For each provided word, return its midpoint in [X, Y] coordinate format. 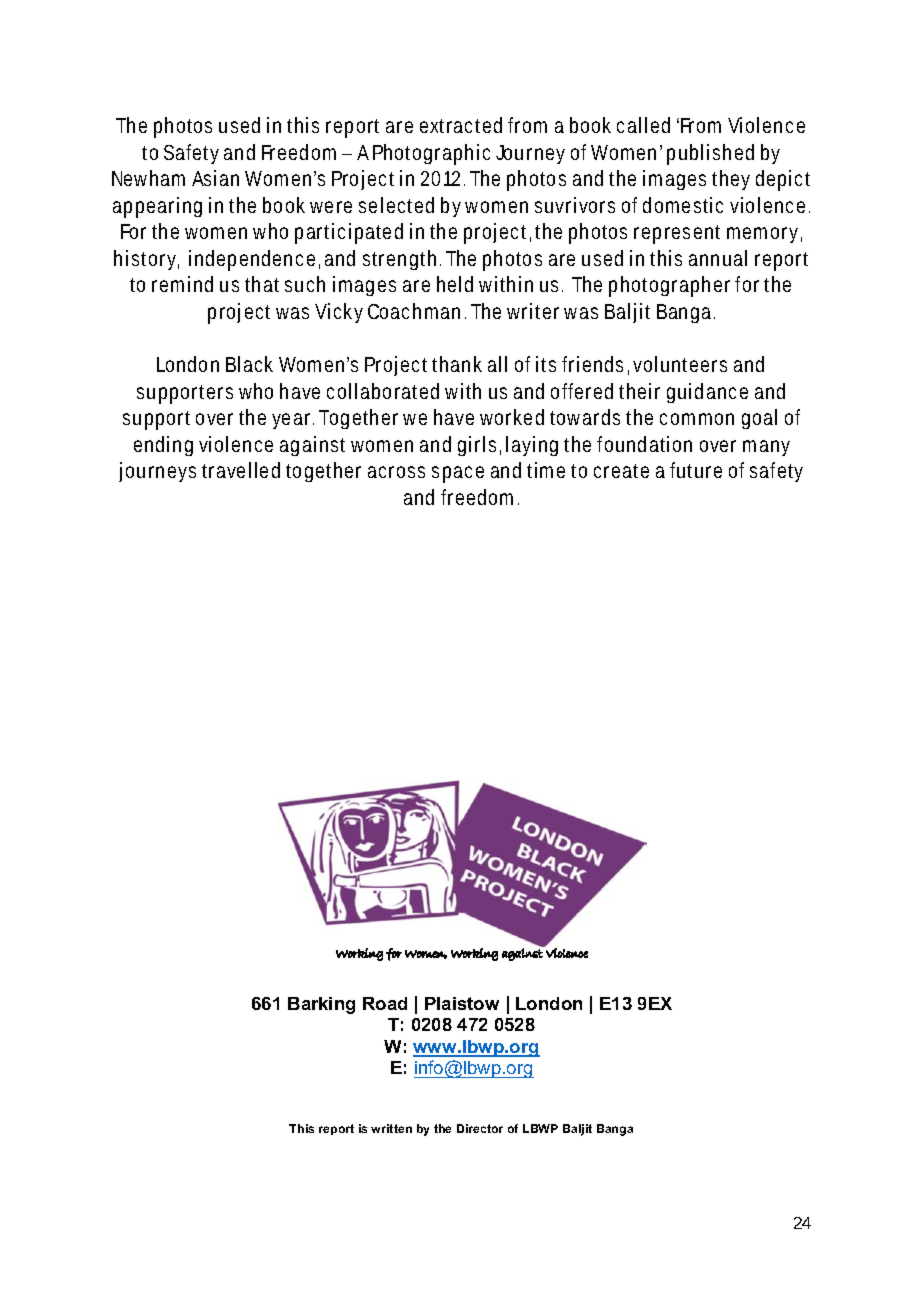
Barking [321, 1005]
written [391, 1128]
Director [480, 1128]
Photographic [431, 154]
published [710, 154]
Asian [215, 178]
